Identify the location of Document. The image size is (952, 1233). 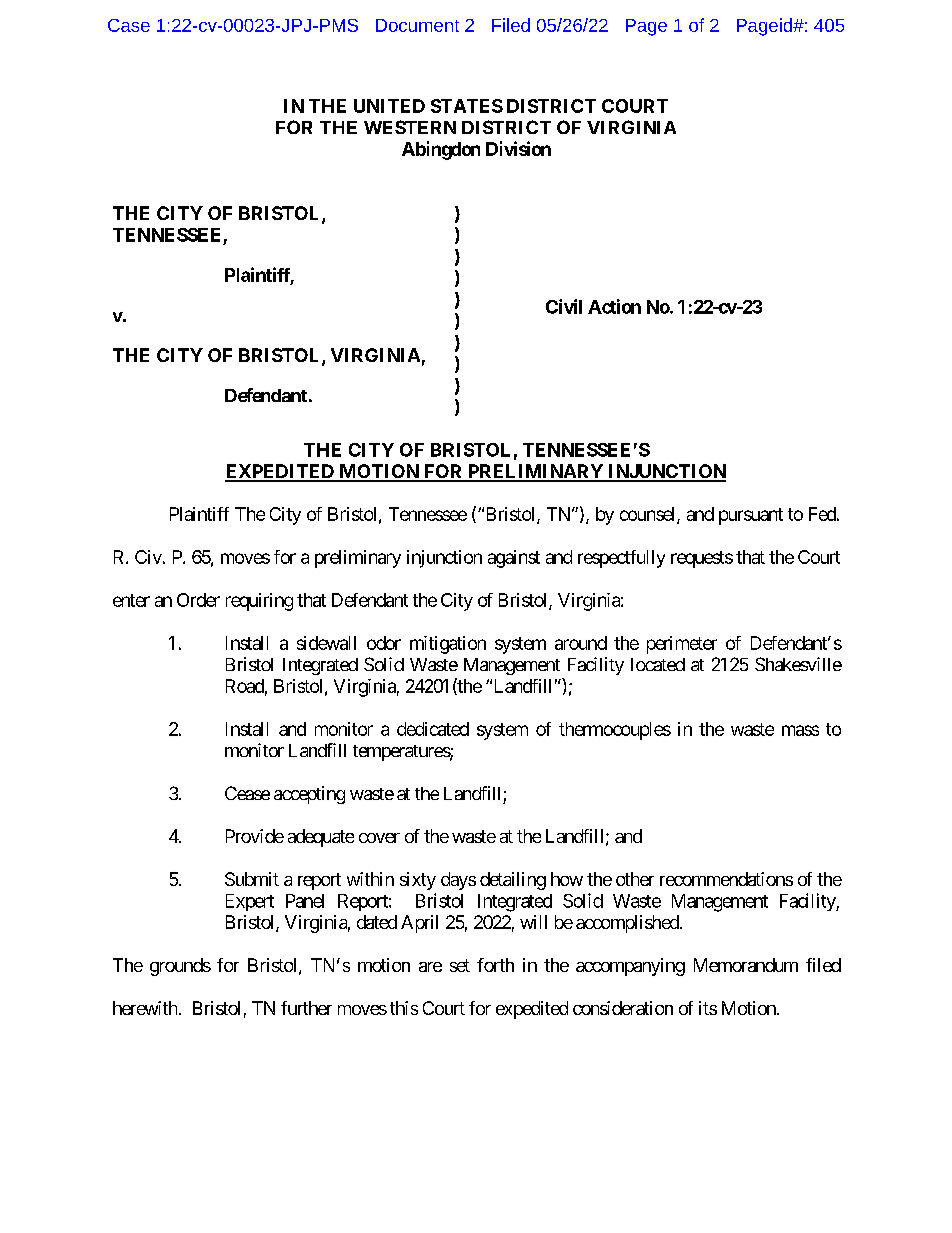
(417, 25).
